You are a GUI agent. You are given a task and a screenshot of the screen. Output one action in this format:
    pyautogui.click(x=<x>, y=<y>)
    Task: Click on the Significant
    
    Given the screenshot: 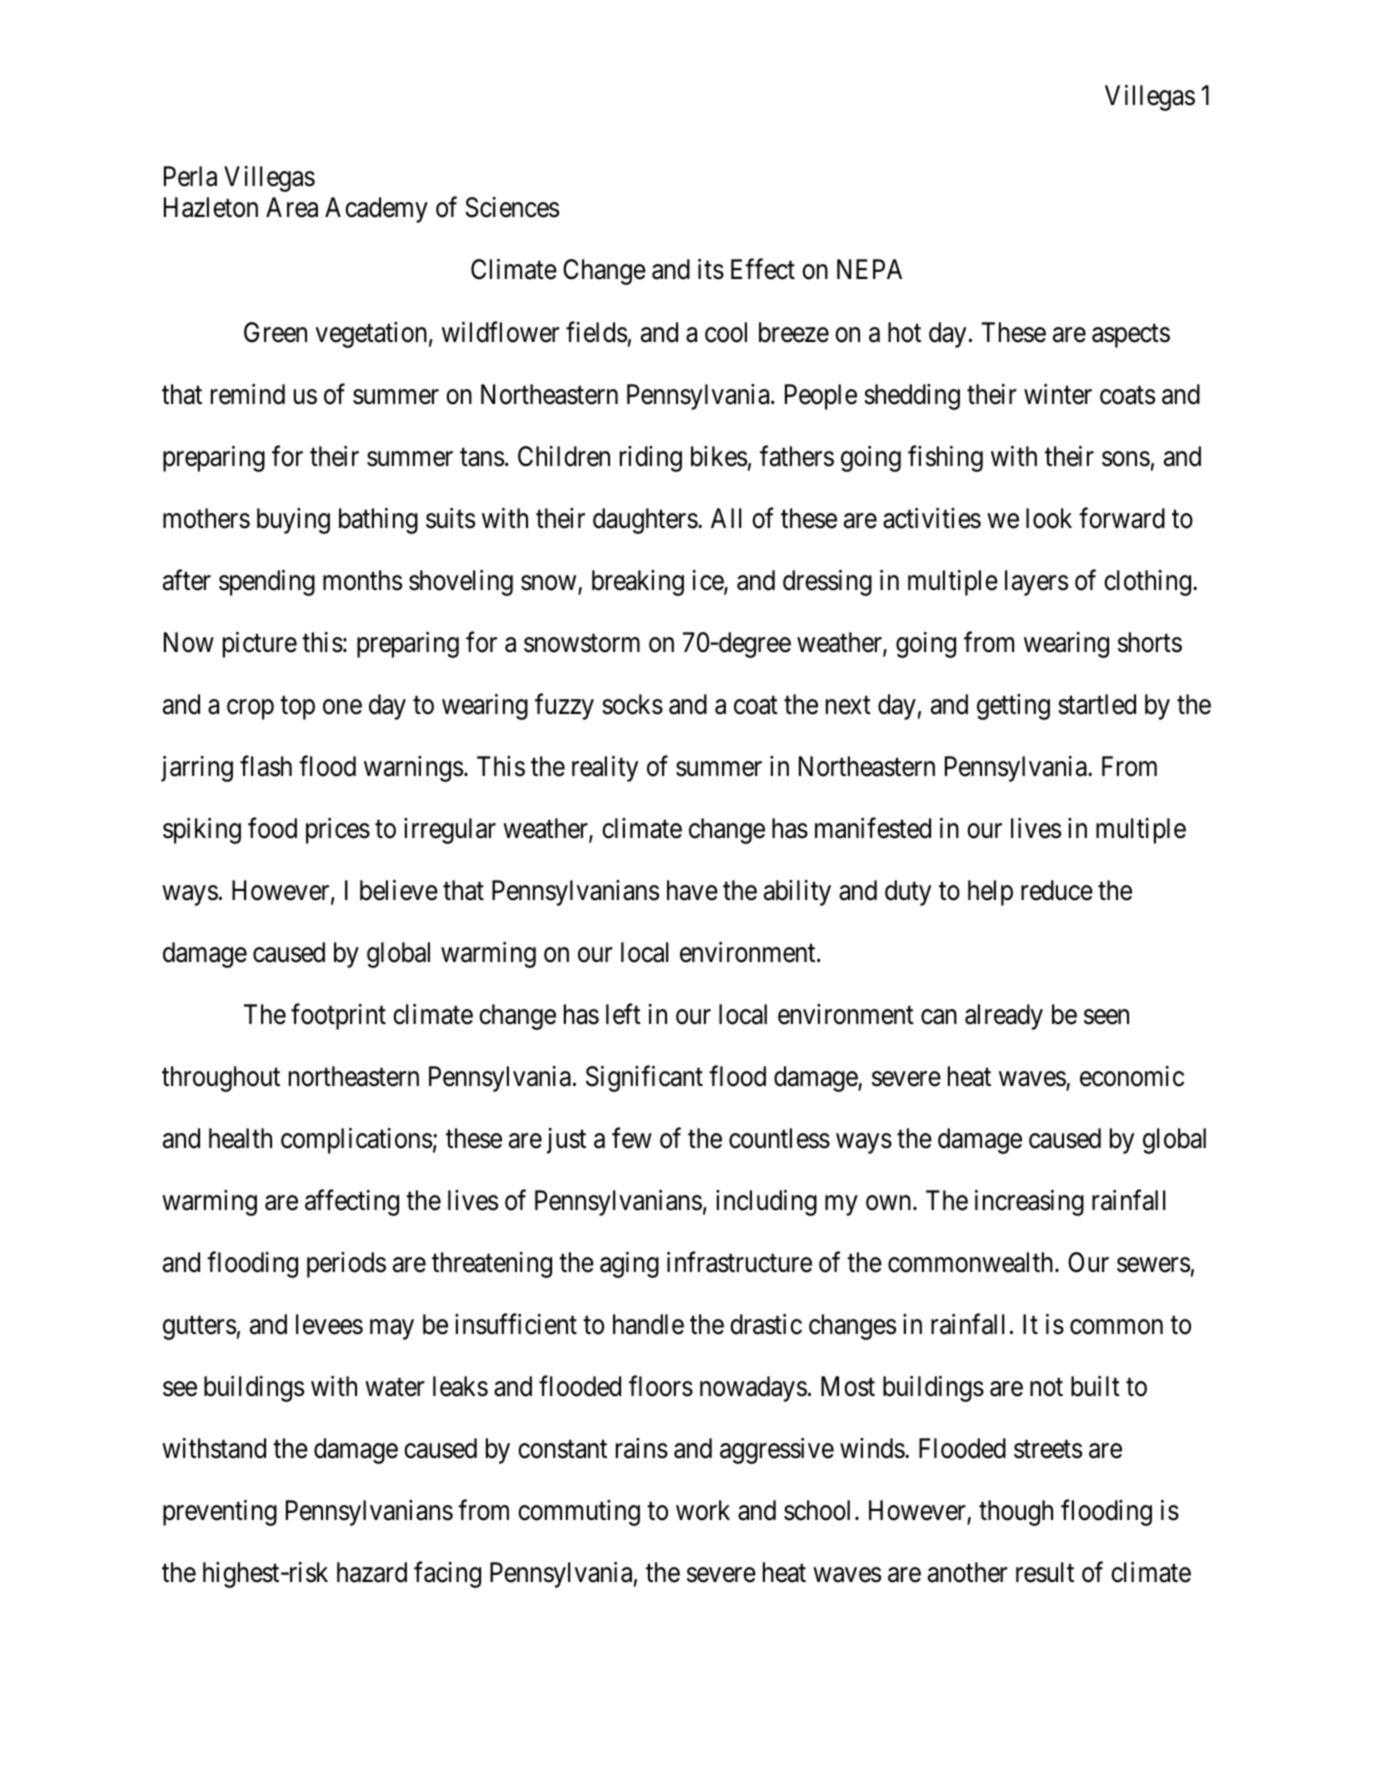 What is the action you would take?
    pyautogui.click(x=644, y=1079)
